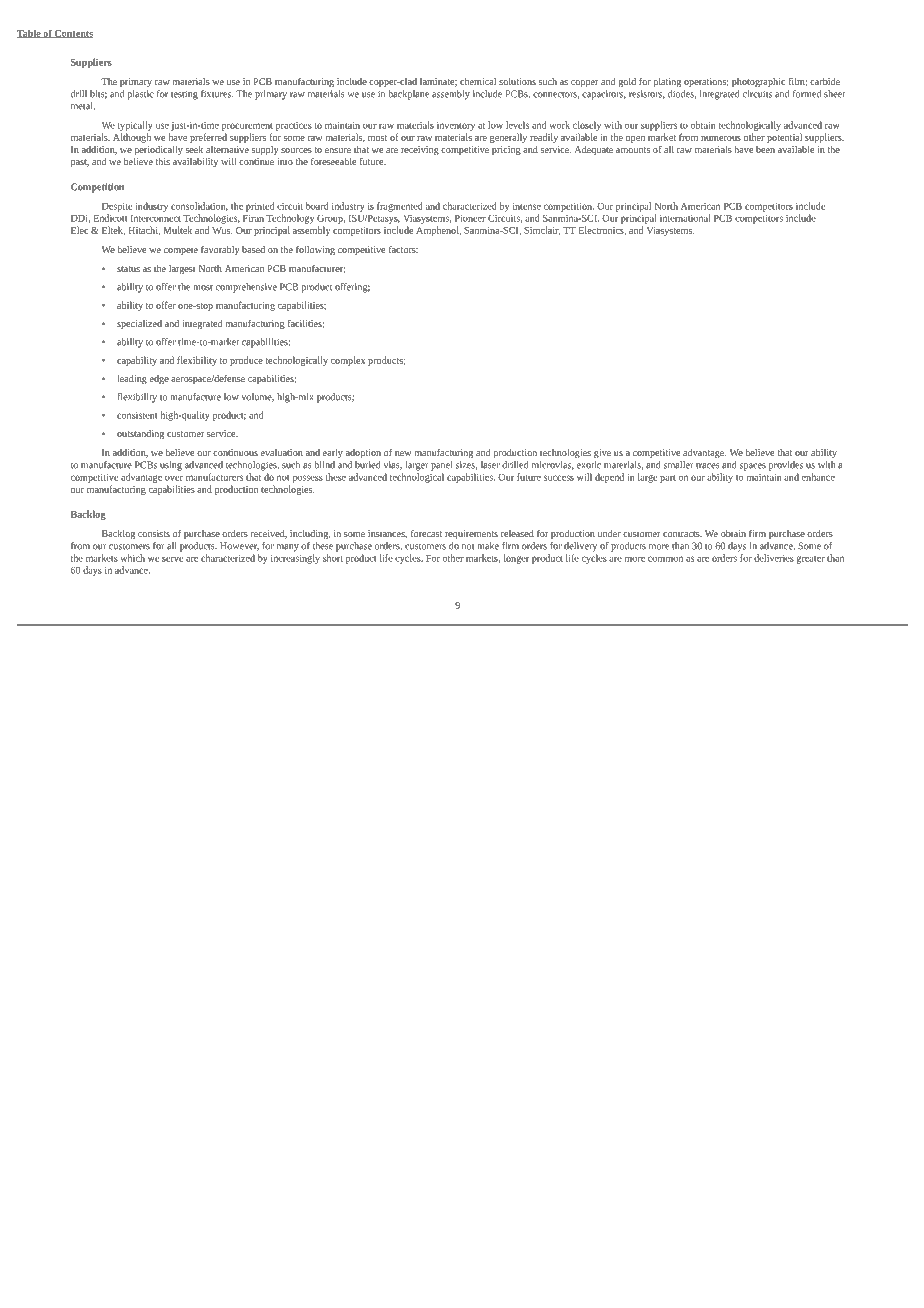  I want to click on fixtures, so click(217, 94).
